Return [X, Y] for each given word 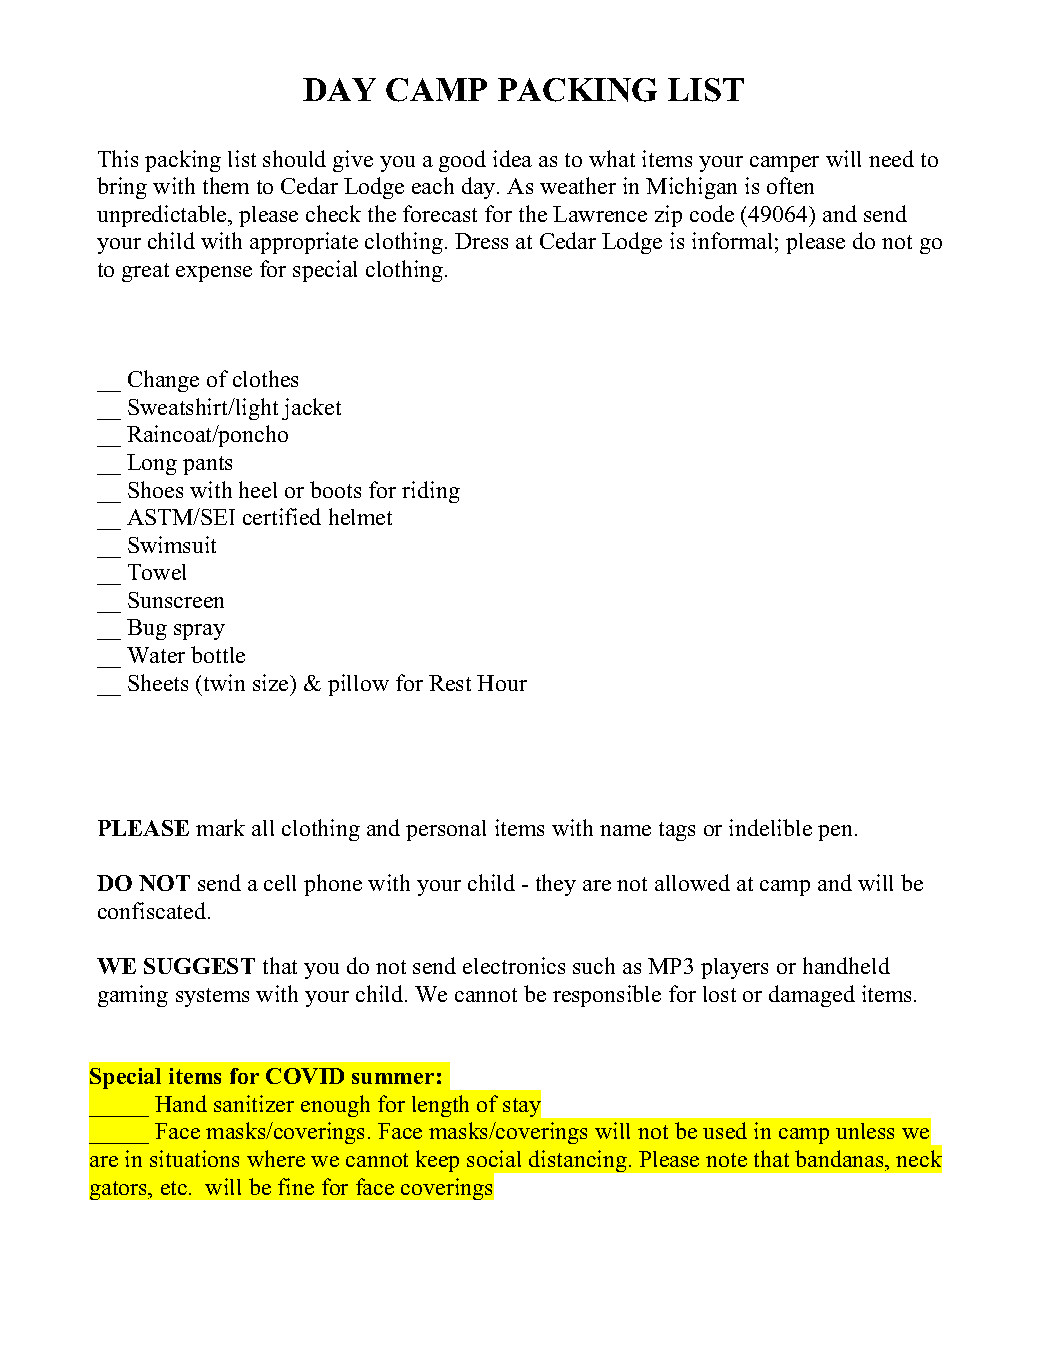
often [790, 185]
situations [194, 1158]
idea [512, 158]
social [494, 1158]
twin [224, 682]
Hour [502, 683]
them [226, 185]
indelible [770, 827]
